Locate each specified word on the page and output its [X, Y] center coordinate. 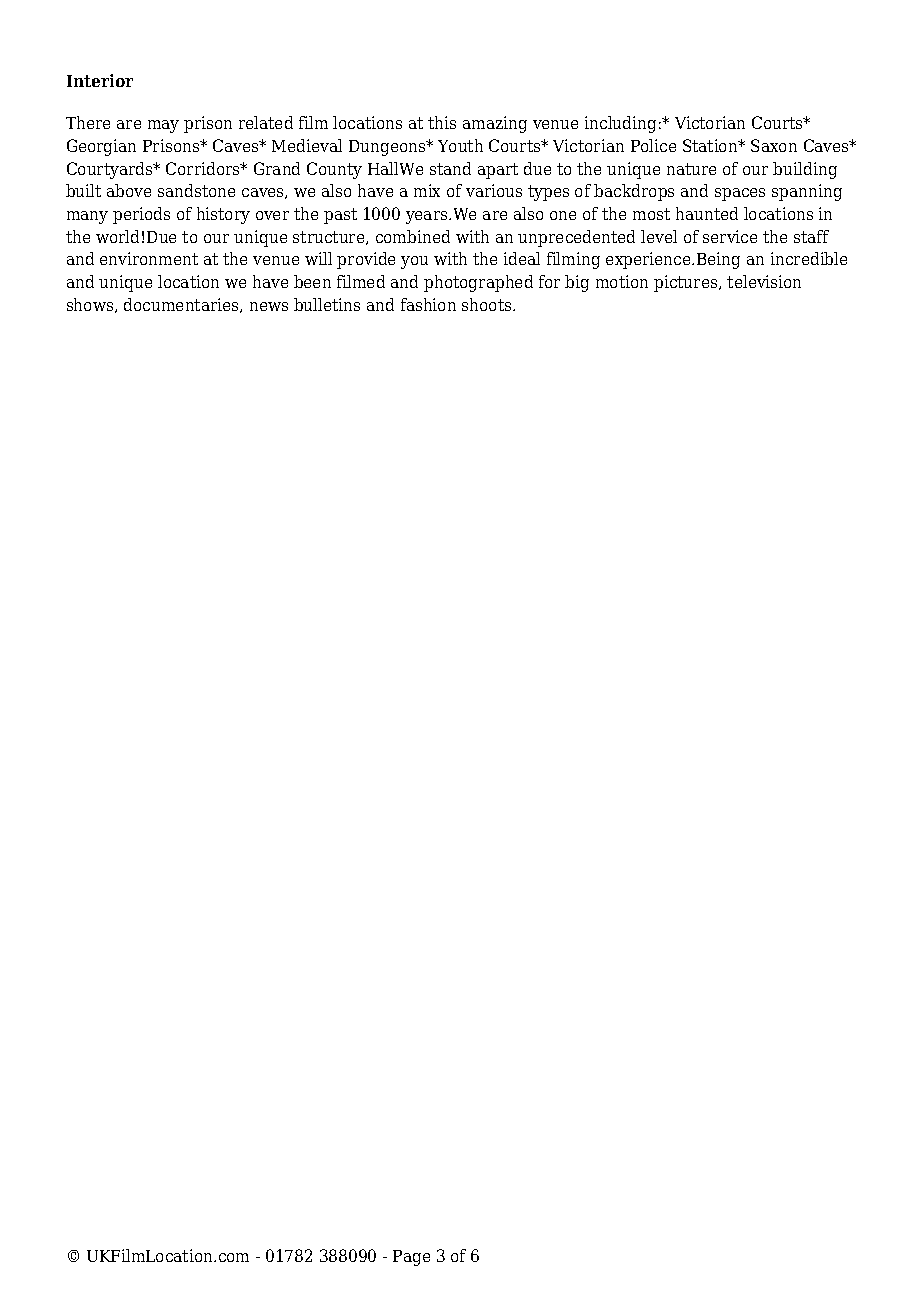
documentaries [182, 305]
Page [411, 1258]
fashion [428, 304]
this [442, 122]
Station [711, 145]
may [163, 126]
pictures [687, 283]
